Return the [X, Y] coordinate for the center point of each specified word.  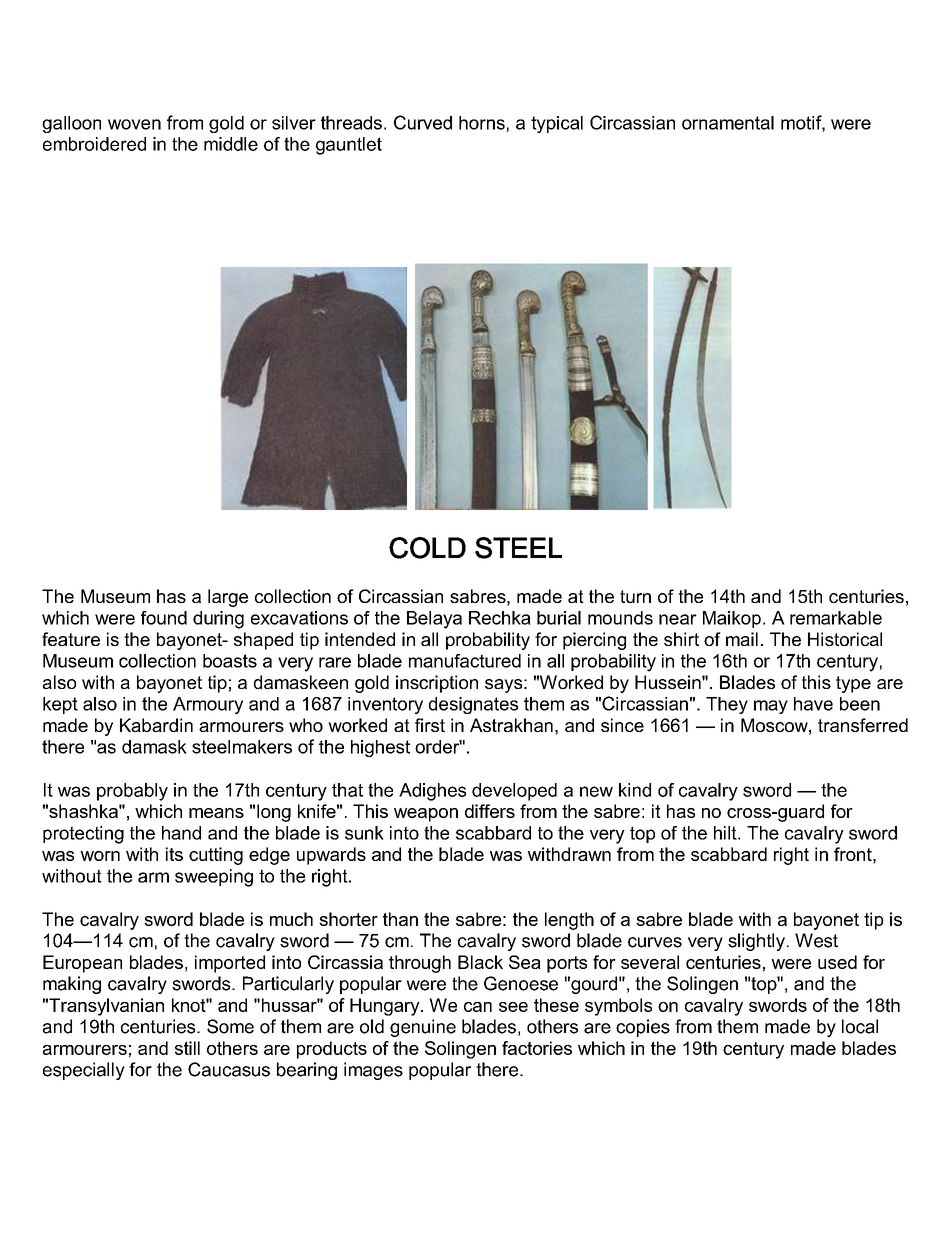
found [164, 618]
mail [742, 639]
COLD [427, 548]
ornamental [728, 123]
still [187, 1048]
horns [483, 124]
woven [134, 124]
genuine [423, 1028]
